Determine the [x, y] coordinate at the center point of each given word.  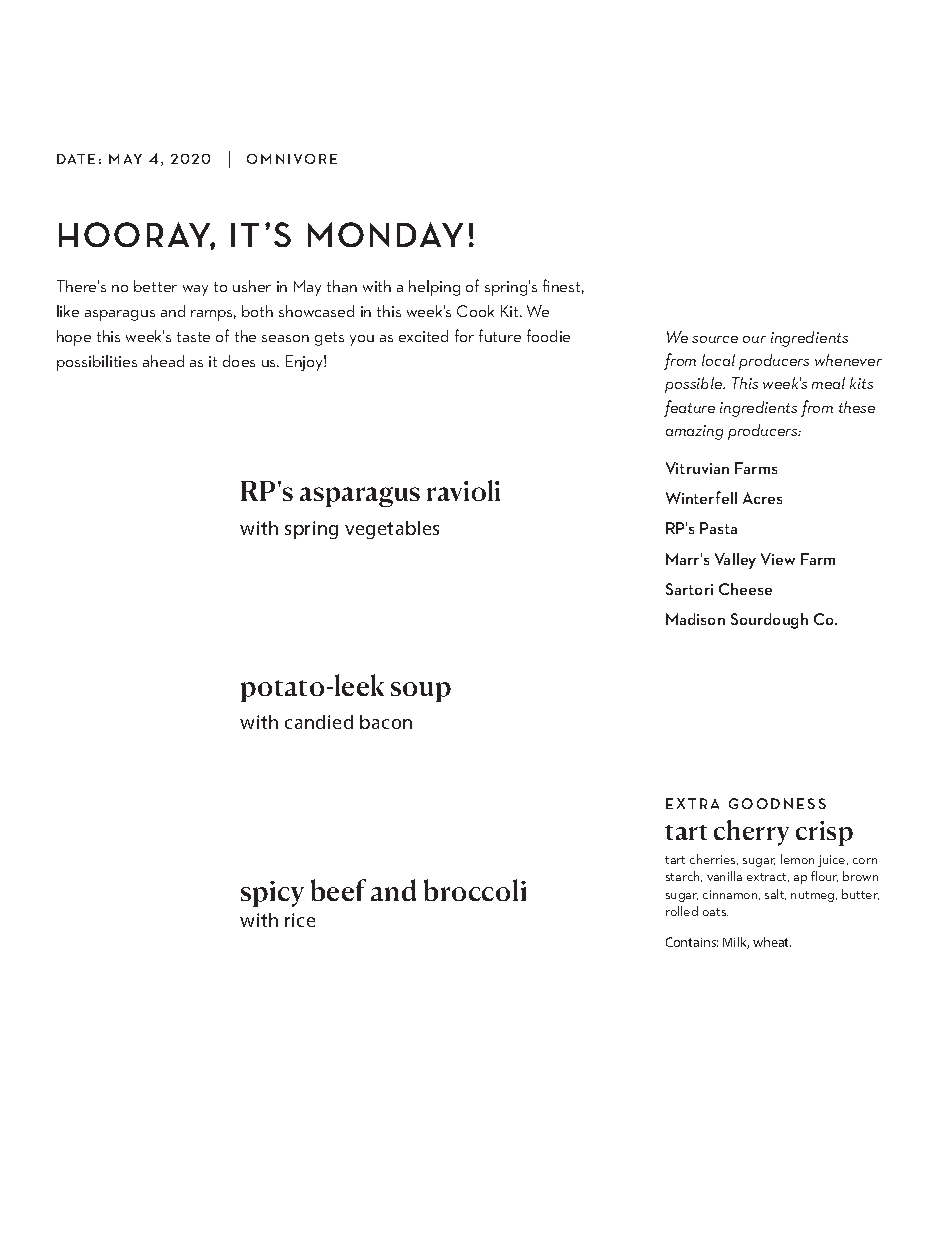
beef [338, 890]
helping [434, 288]
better [155, 286]
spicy [272, 894]
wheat [772, 942]
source [715, 339]
